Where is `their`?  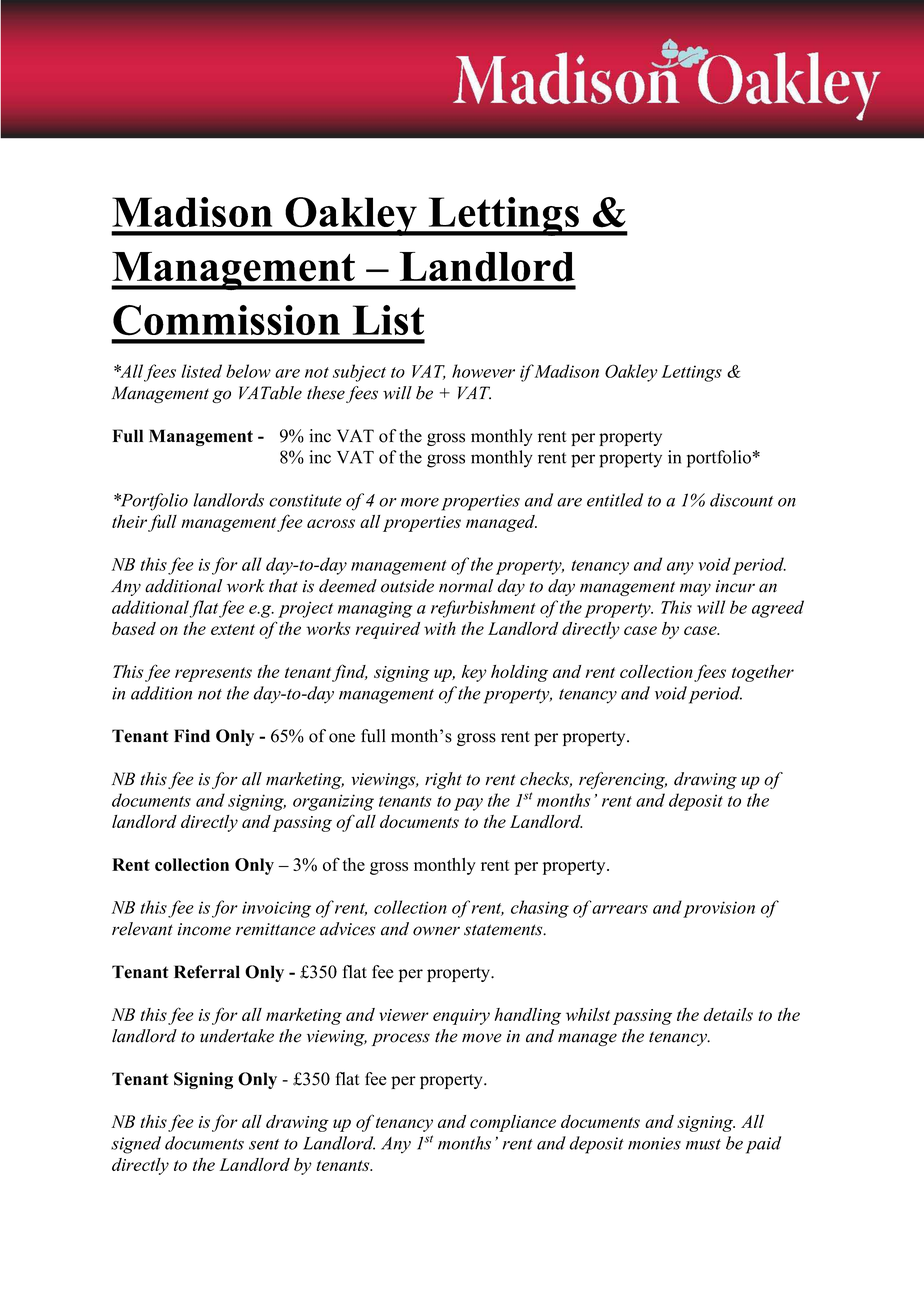
their is located at coordinates (129, 521).
